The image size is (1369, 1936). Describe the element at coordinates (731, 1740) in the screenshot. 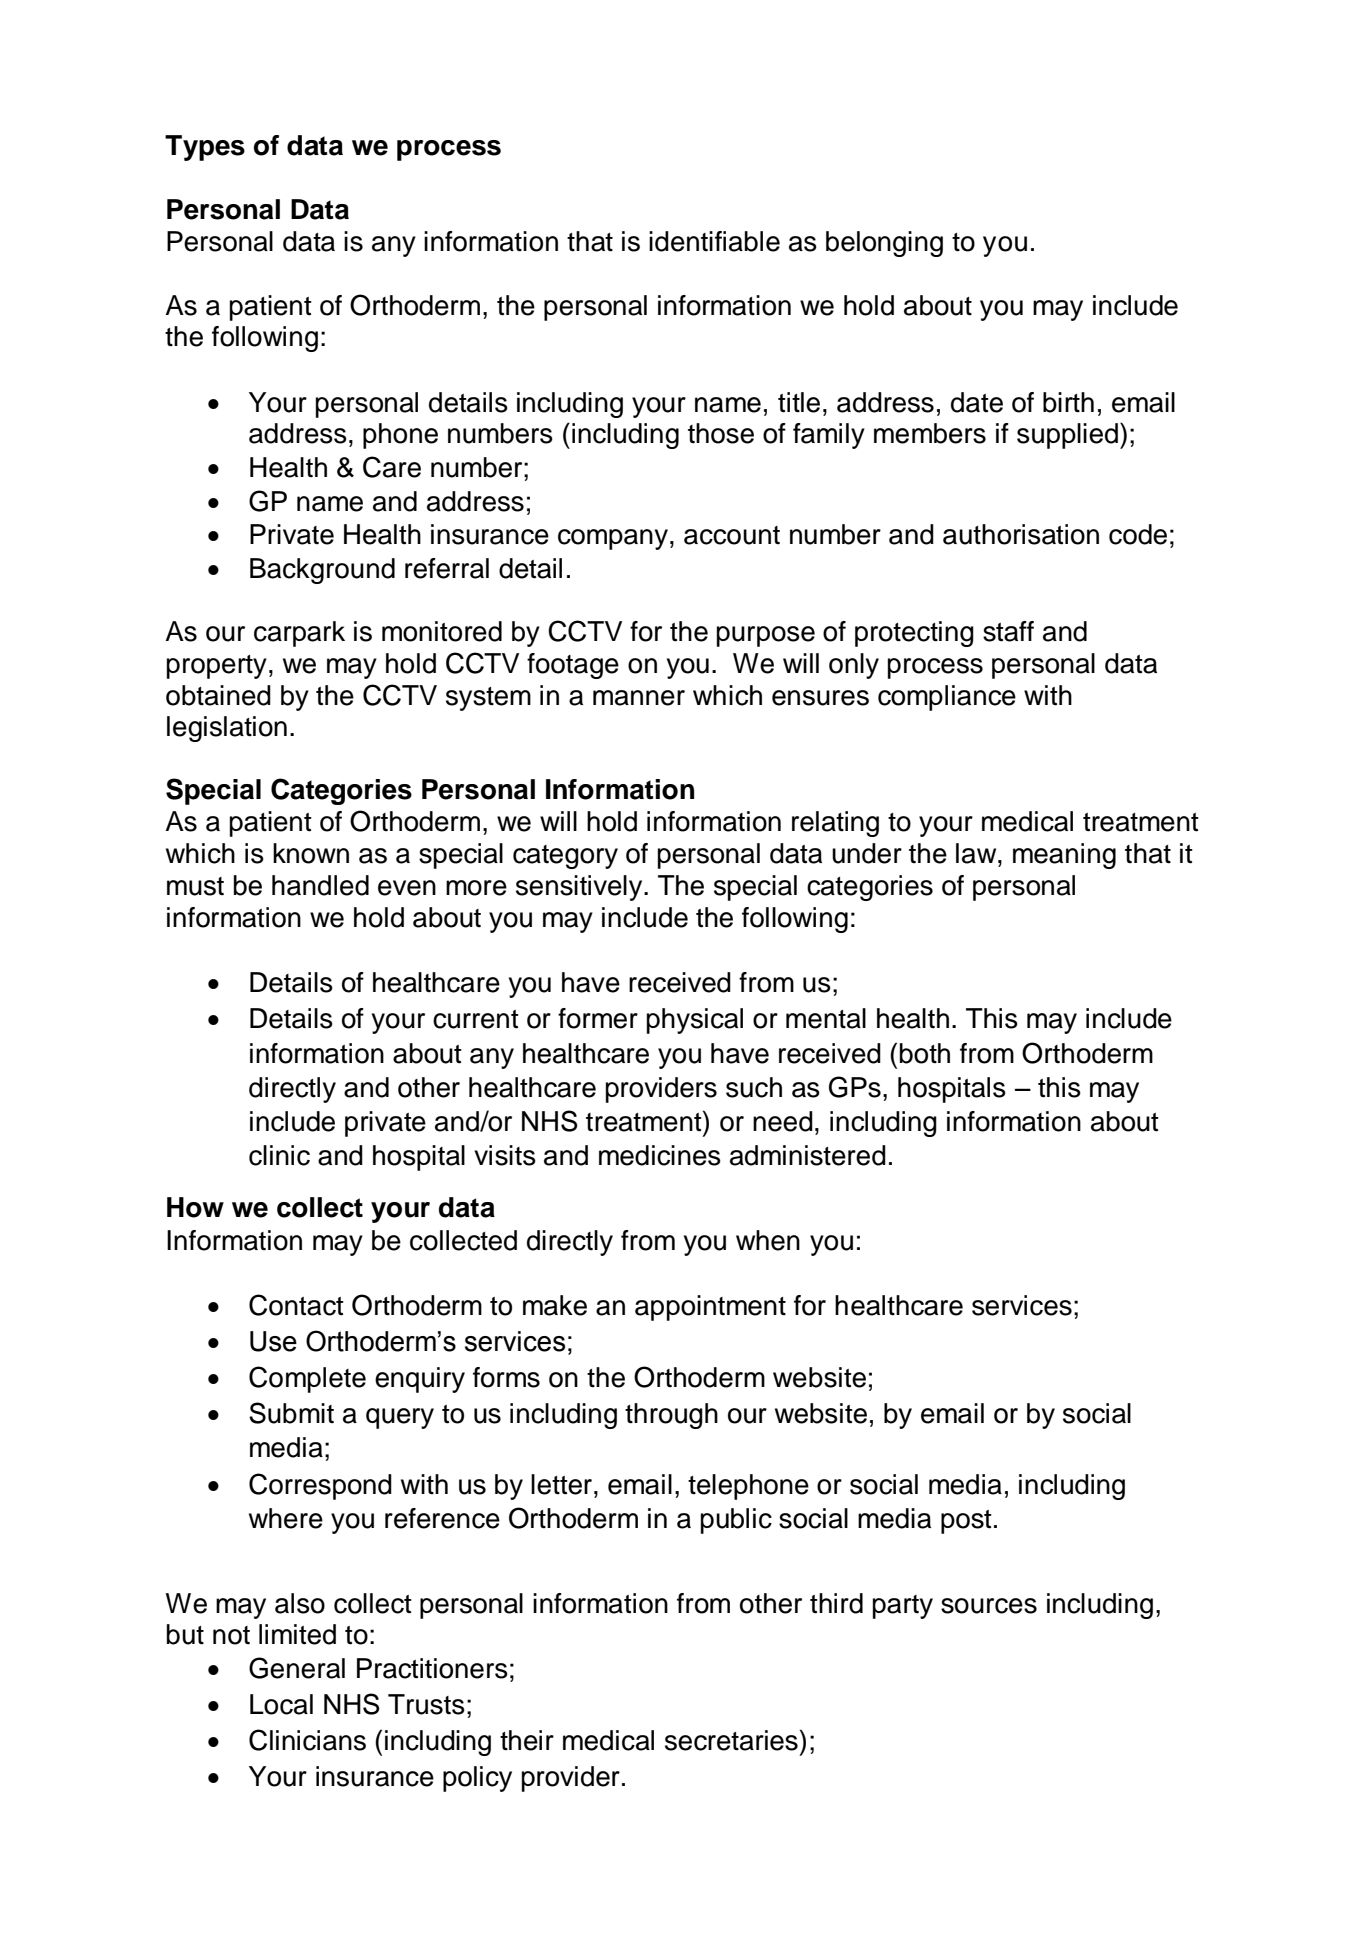

I see `secretaries` at that location.
